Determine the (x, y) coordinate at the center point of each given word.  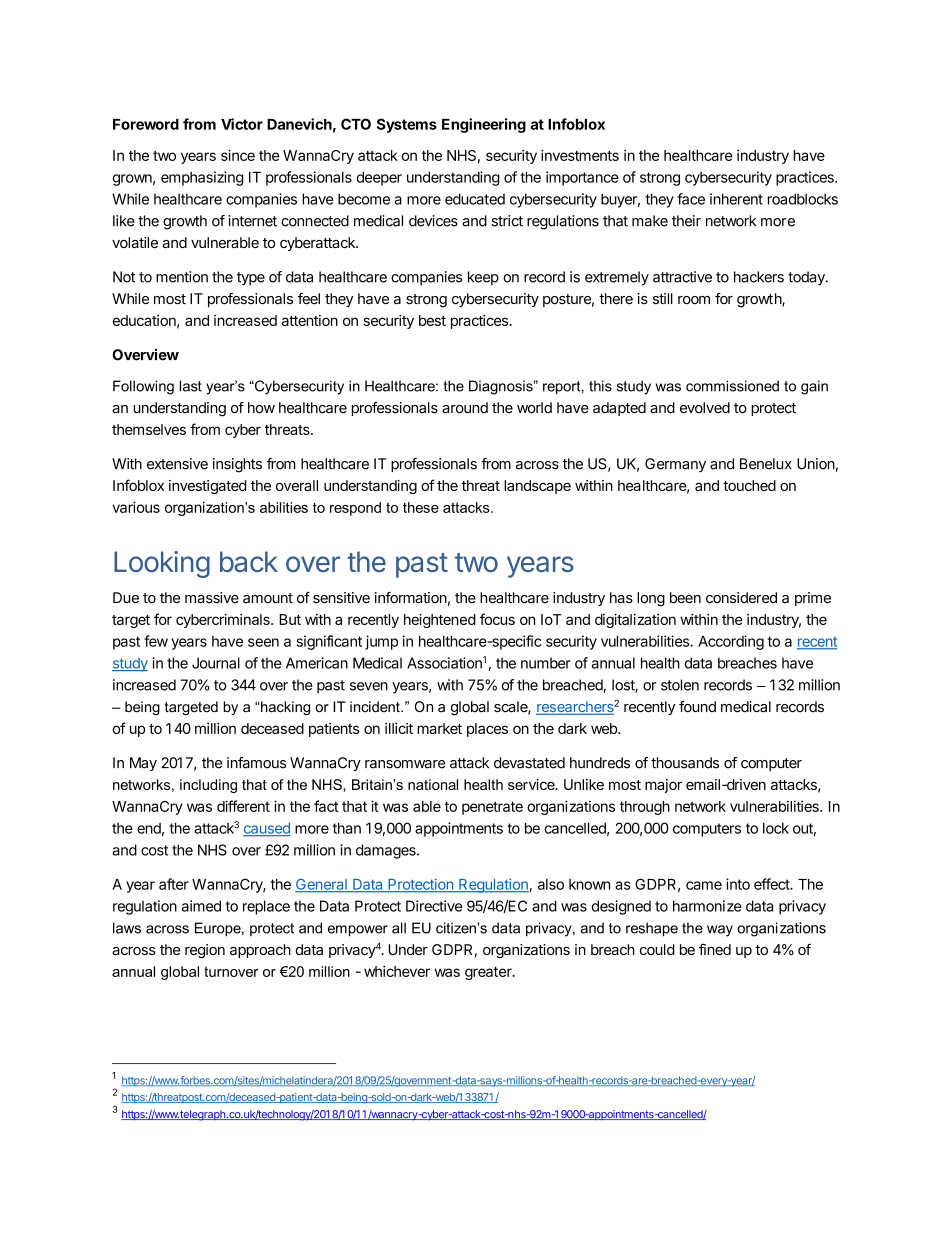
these (421, 507)
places (487, 730)
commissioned (732, 386)
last (191, 386)
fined (715, 949)
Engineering (484, 125)
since (238, 155)
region (205, 951)
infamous (256, 763)
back (249, 561)
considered (741, 598)
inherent (736, 199)
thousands (685, 763)
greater (489, 973)
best (432, 320)
